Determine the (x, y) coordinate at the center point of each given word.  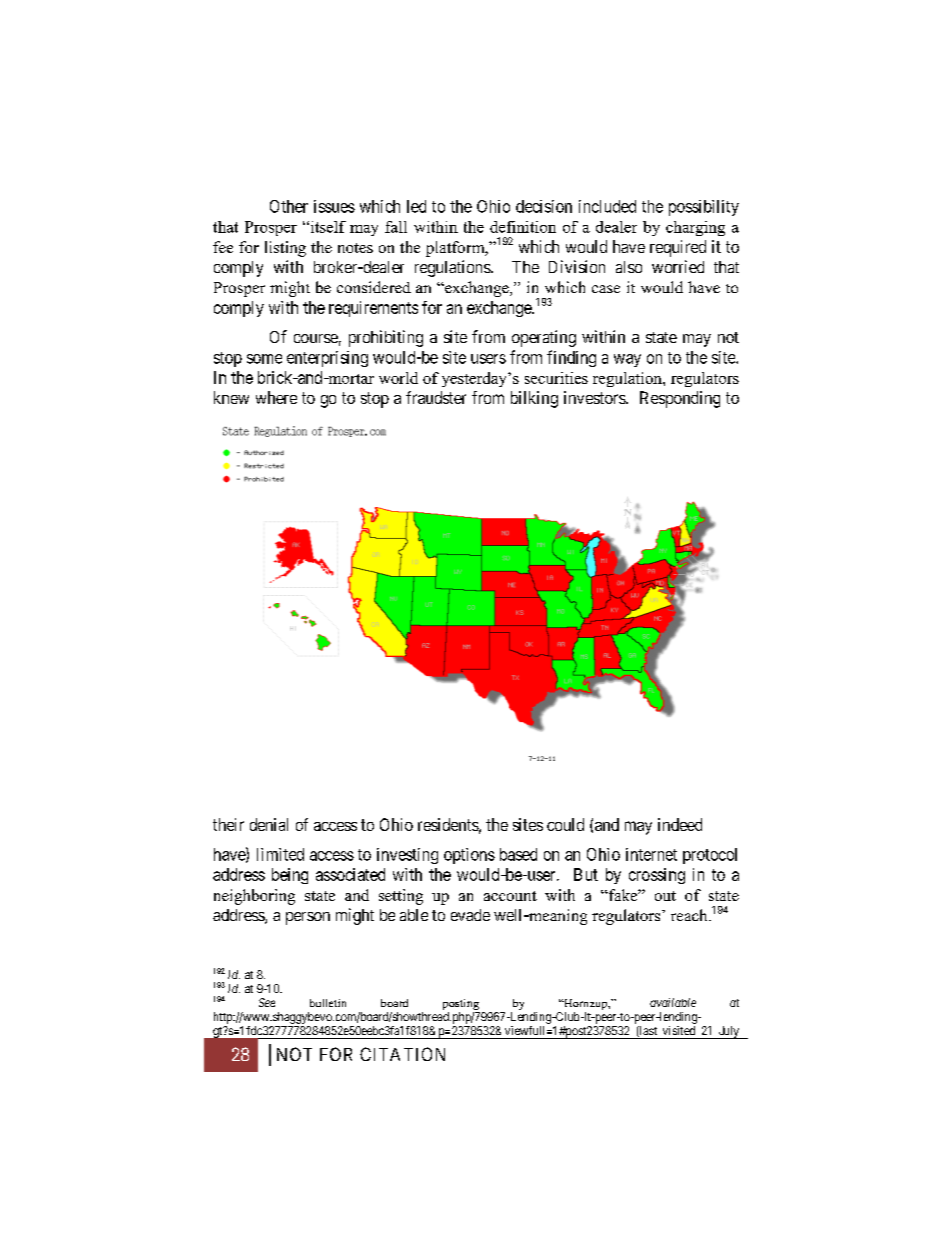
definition (523, 227)
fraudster (436, 397)
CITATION (402, 1054)
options (469, 856)
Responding (680, 399)
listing (285, 249)
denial (269, 824)
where (276, 397)
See (267, 1002)
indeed (680, 824)
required (678, 248)
